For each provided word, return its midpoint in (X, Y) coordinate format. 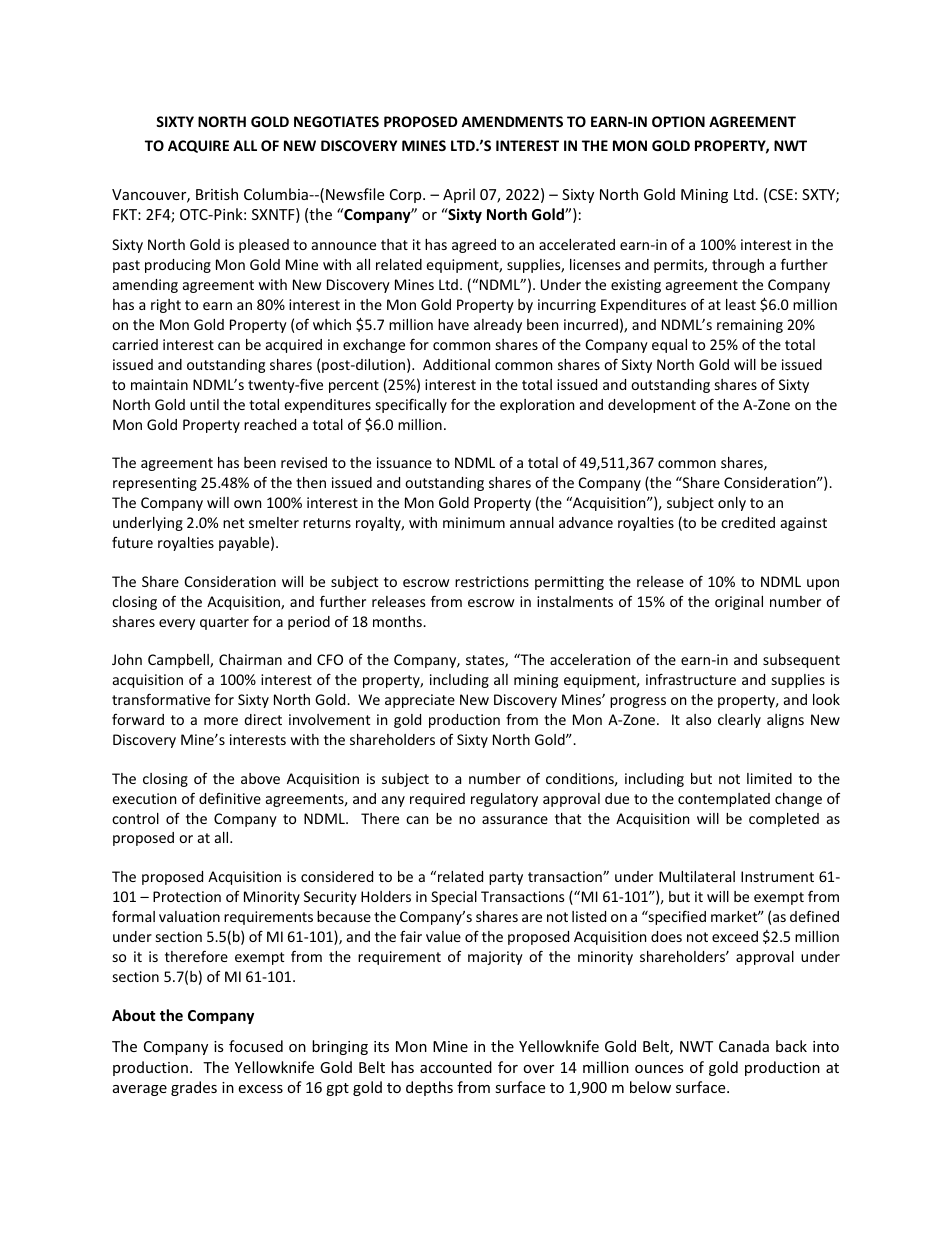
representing (155, 484)
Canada (744, 1046)
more (221, 721)
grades (194, 1088)
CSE (781, 194)
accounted (456, 1067)
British (217, 194)
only (732, 504)
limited (769, 778)
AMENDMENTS (512, 121)
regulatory (504, 800)
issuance (404, 462)
